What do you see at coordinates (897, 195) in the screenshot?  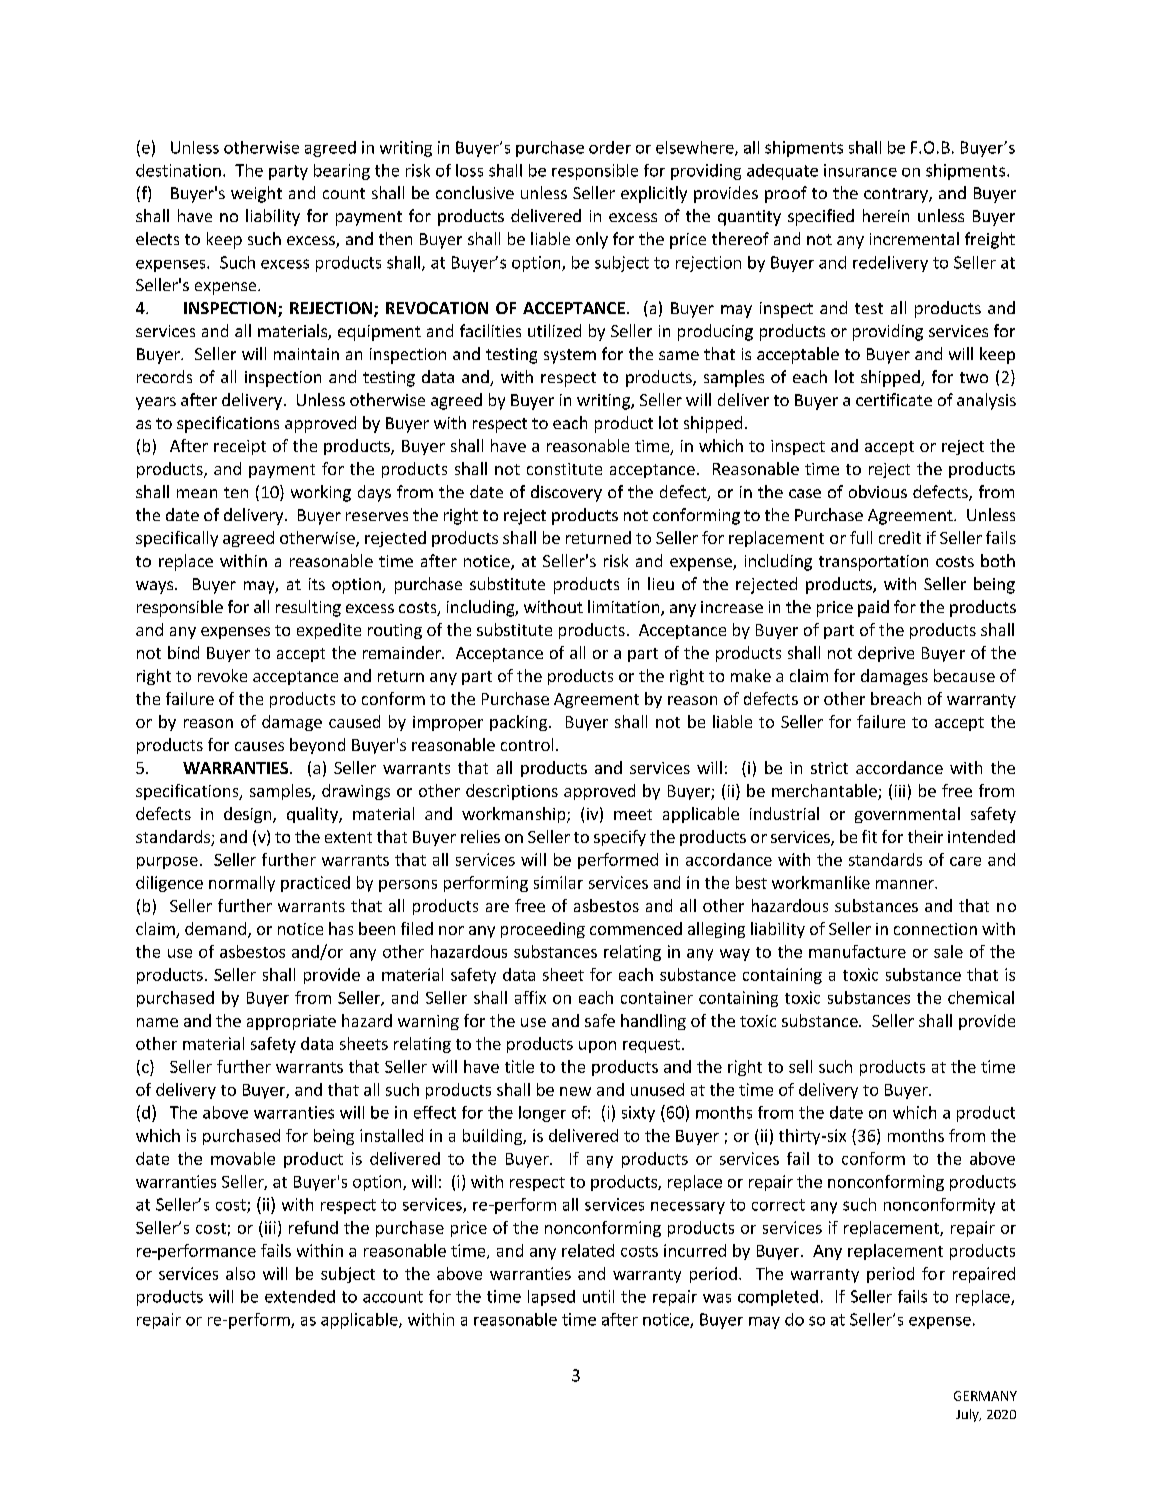 I see `contrary` at bounding box center [897, 195].
